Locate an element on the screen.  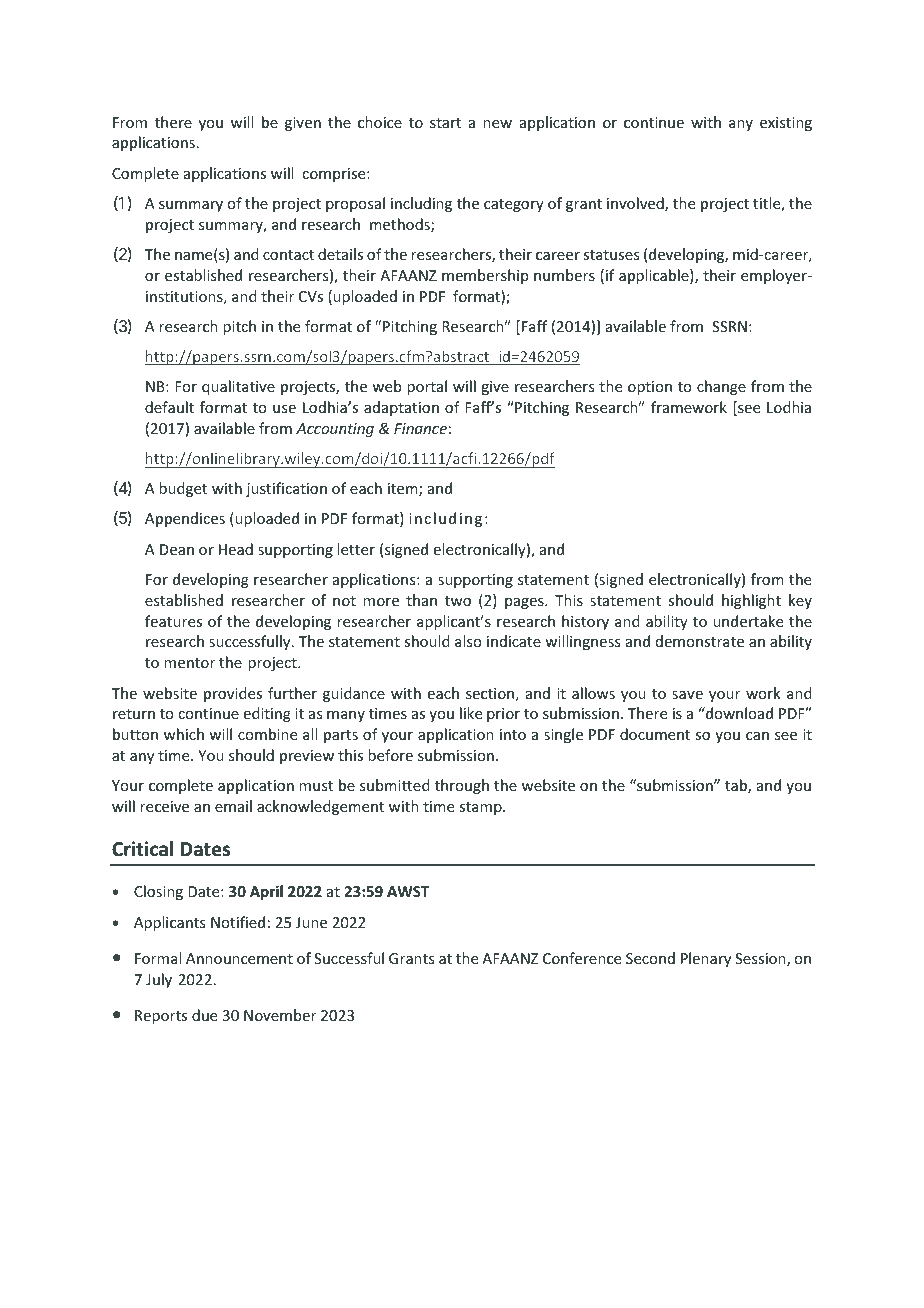
start is located at coordinates (445, 123).
